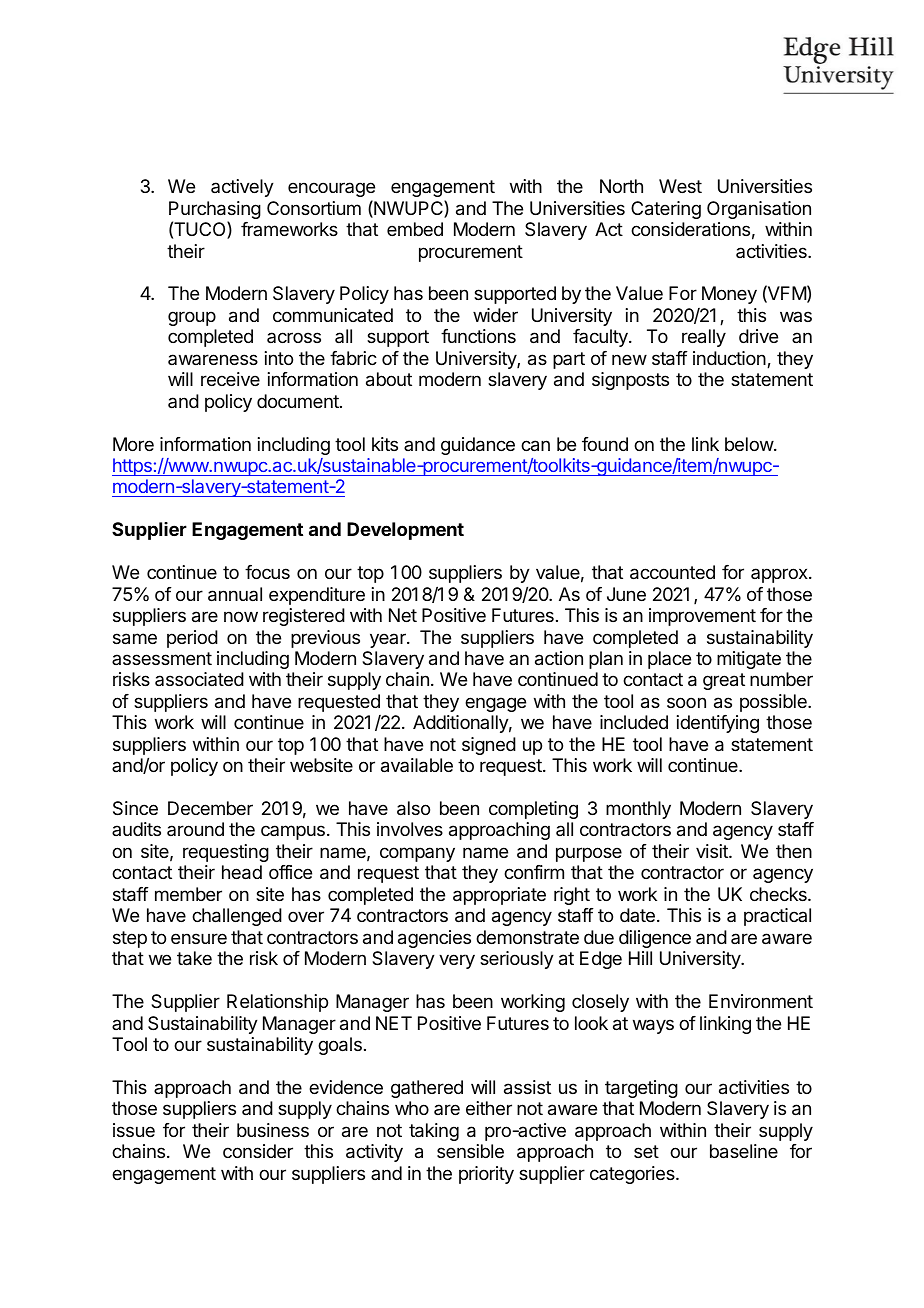 This screenshot has height=1308, width=924. What do you see at coordinates (273, 1130) in the screenshot?
I see `business` at bounding box center [273, 1130].
